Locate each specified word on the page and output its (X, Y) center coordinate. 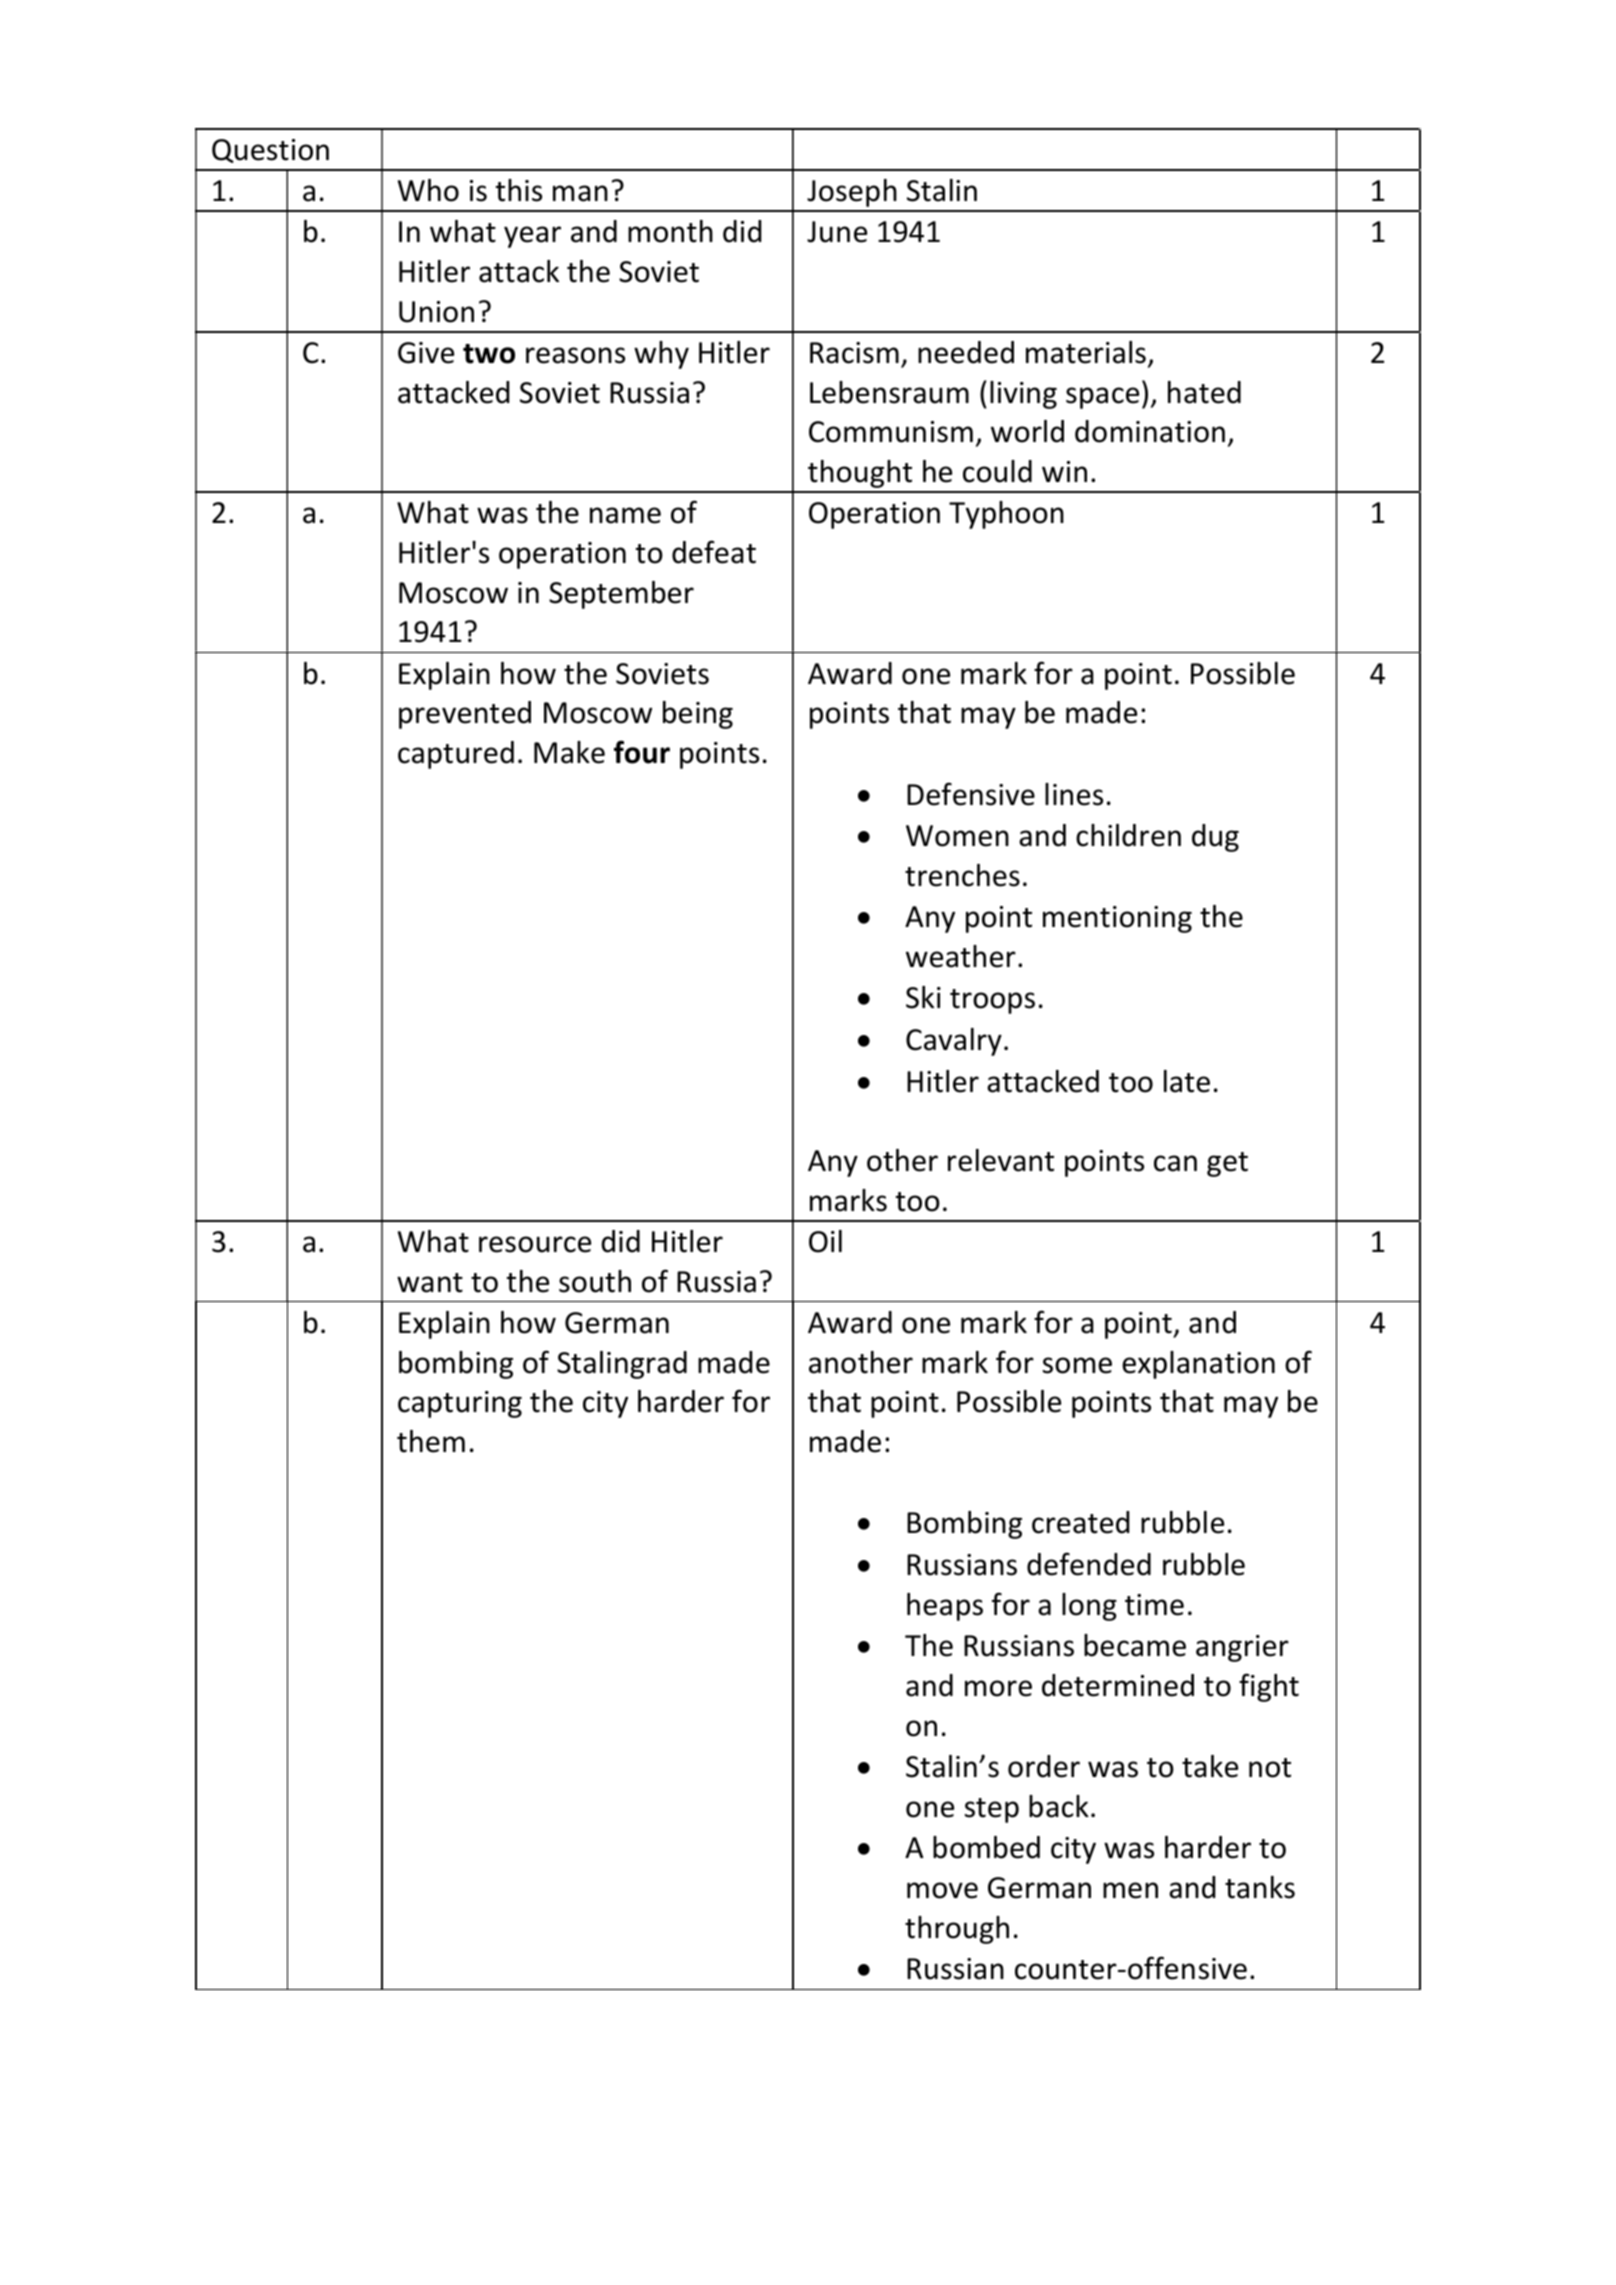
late (1187, 1081)
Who (428, 190)
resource (535, 1244)
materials (1086, 352)
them (431, 1441)
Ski (923, 997)
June (837, 232)
